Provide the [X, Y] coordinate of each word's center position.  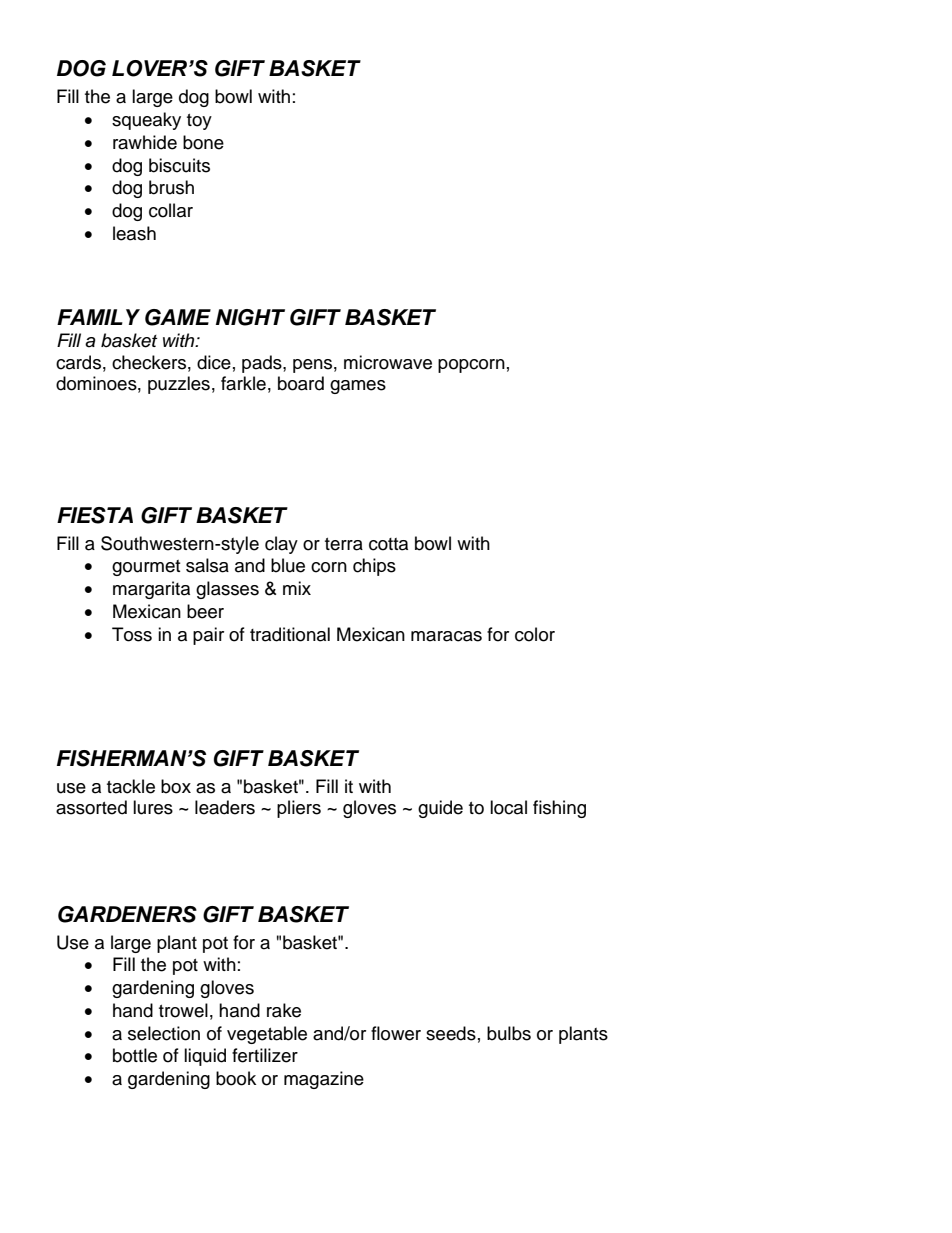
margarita [151, 590]
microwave [388, 362]
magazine [324, 1080]
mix [297, 588]
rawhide [145, 142]
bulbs [509, 1033]
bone [203, 142]
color [535, 634]
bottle [135, 1055]
